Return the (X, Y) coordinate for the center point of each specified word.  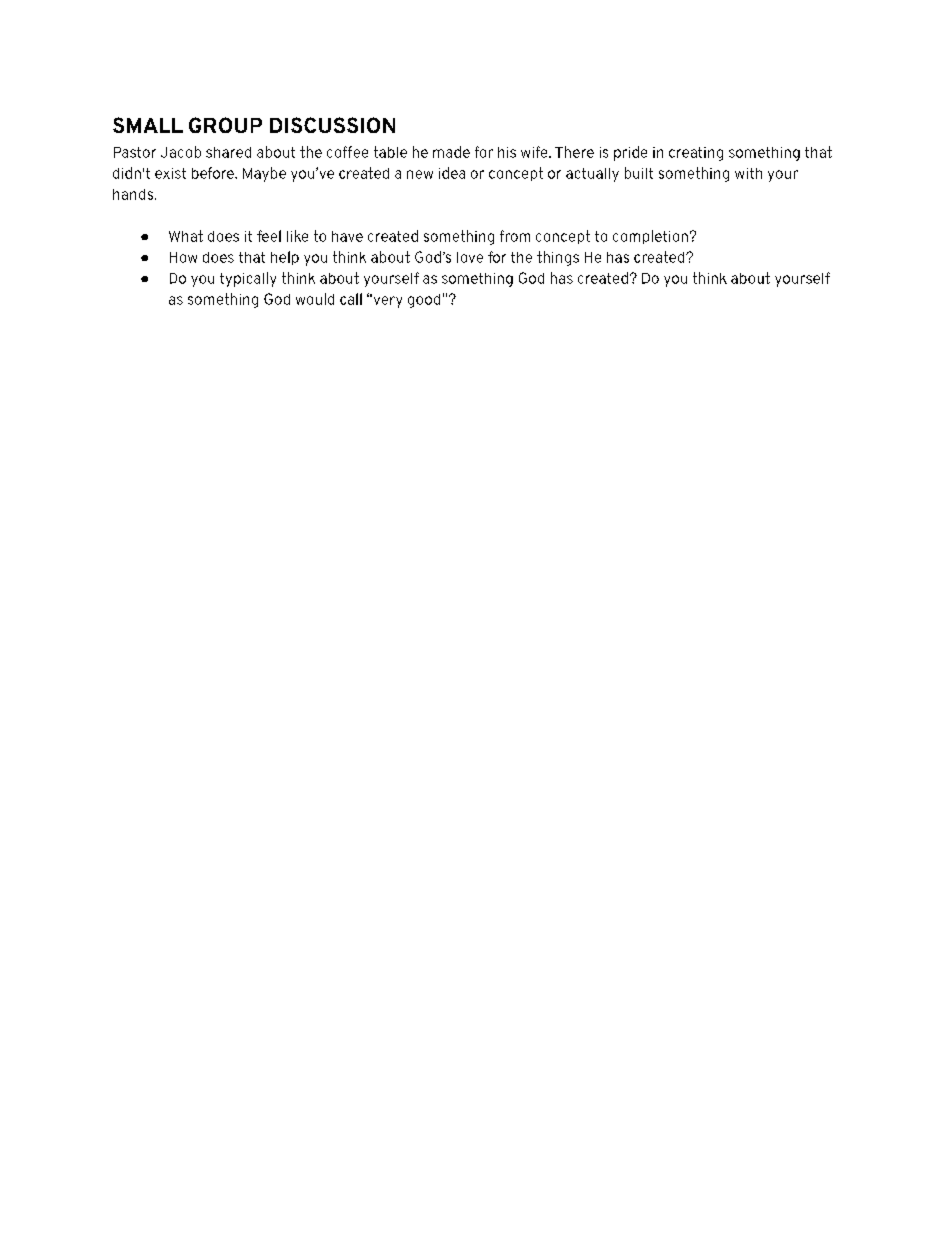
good (424, 301)
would (315, 299)
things (558, 258)
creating (696, 154)
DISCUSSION (332, 125)
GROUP (225, 125)
